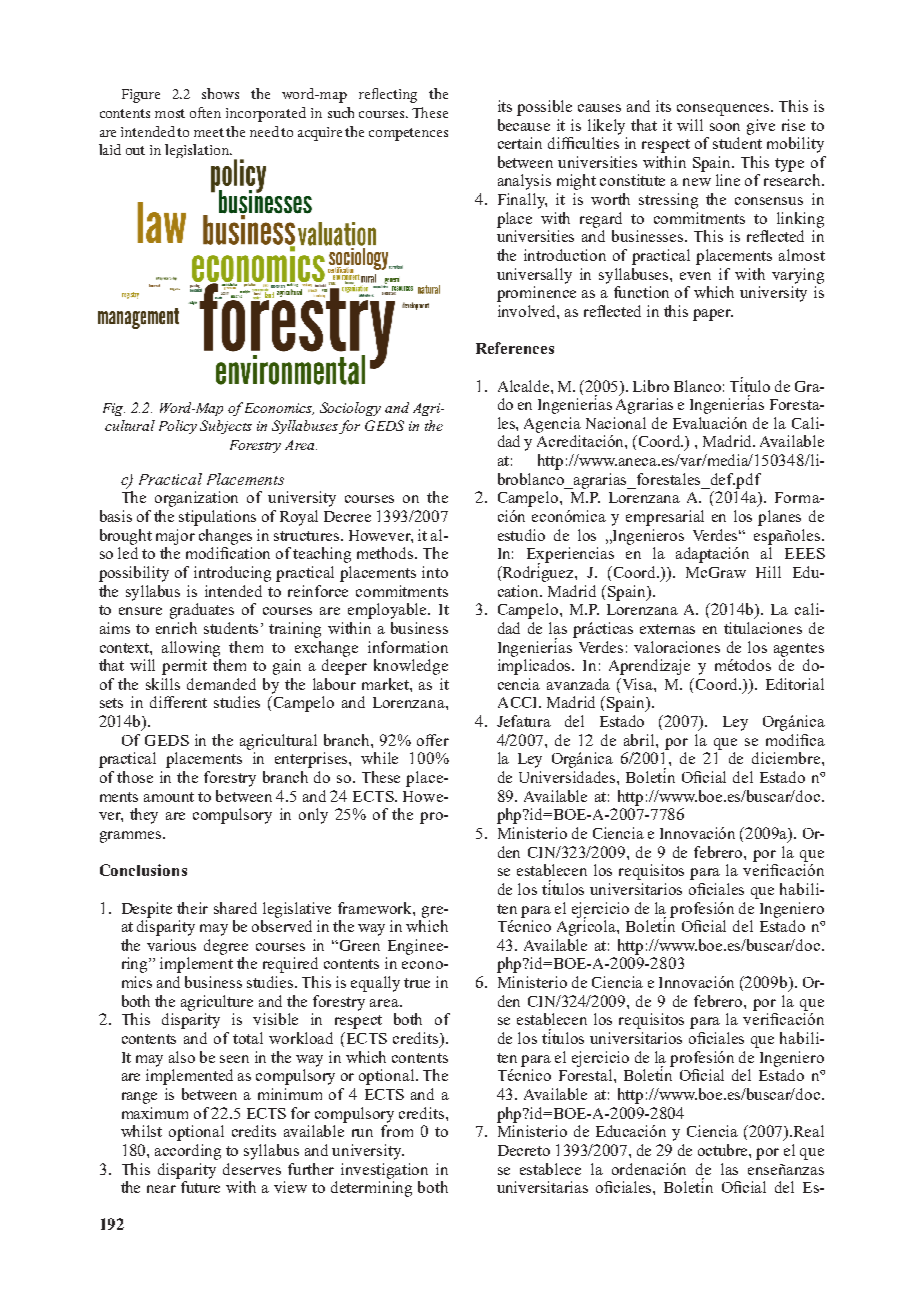 This image has height=1308, width=924. Describe the element at coordinates (196, 499) in the image. I see `organization` at that location.
